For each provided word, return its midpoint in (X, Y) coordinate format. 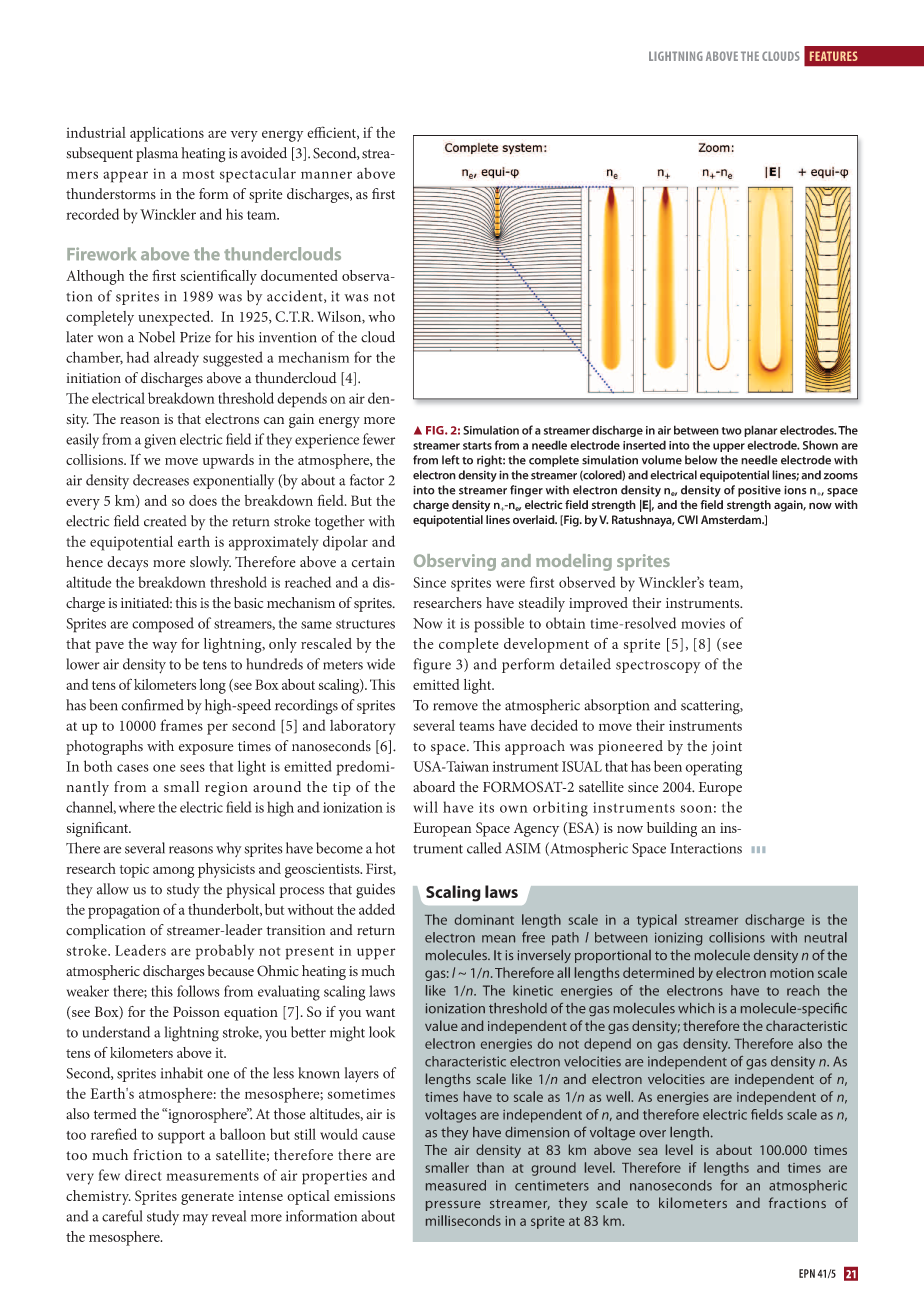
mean (498, 939)
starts (477, 446)
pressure (453, 1206)
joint (726, 748)
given (160, 441)
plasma (157, 154)
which (696, 1008)
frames (182, 725)
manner (326, 175)
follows (198, 991)
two (732, 431)
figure (432, 666)
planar (760, 431)
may (195, 1219)
